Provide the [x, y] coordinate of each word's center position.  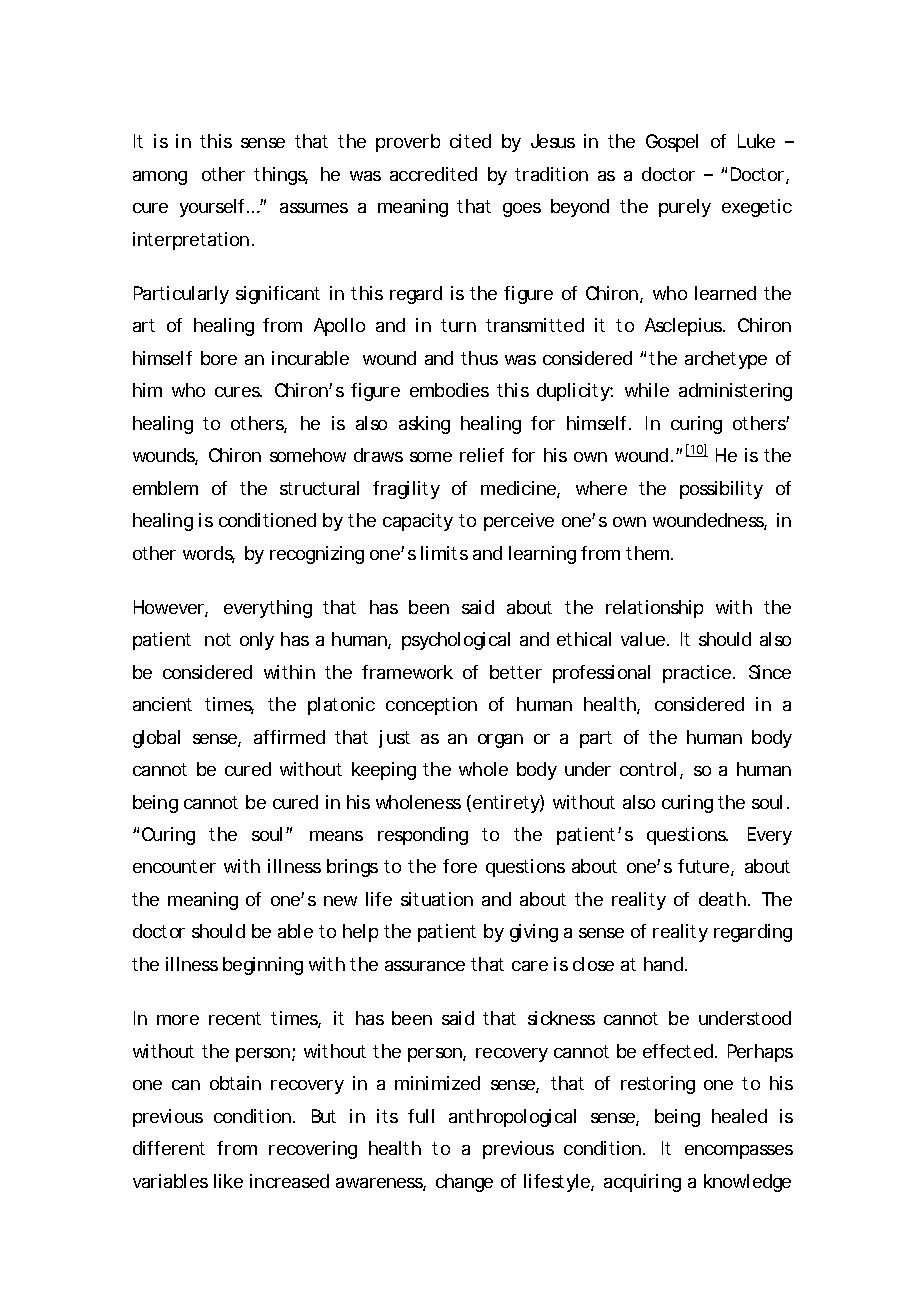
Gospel [672, 143]
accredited [433, 174]
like [228, 1181]
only [257, 641]
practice [697, 674]
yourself [214, 208]
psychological [456, 641]
